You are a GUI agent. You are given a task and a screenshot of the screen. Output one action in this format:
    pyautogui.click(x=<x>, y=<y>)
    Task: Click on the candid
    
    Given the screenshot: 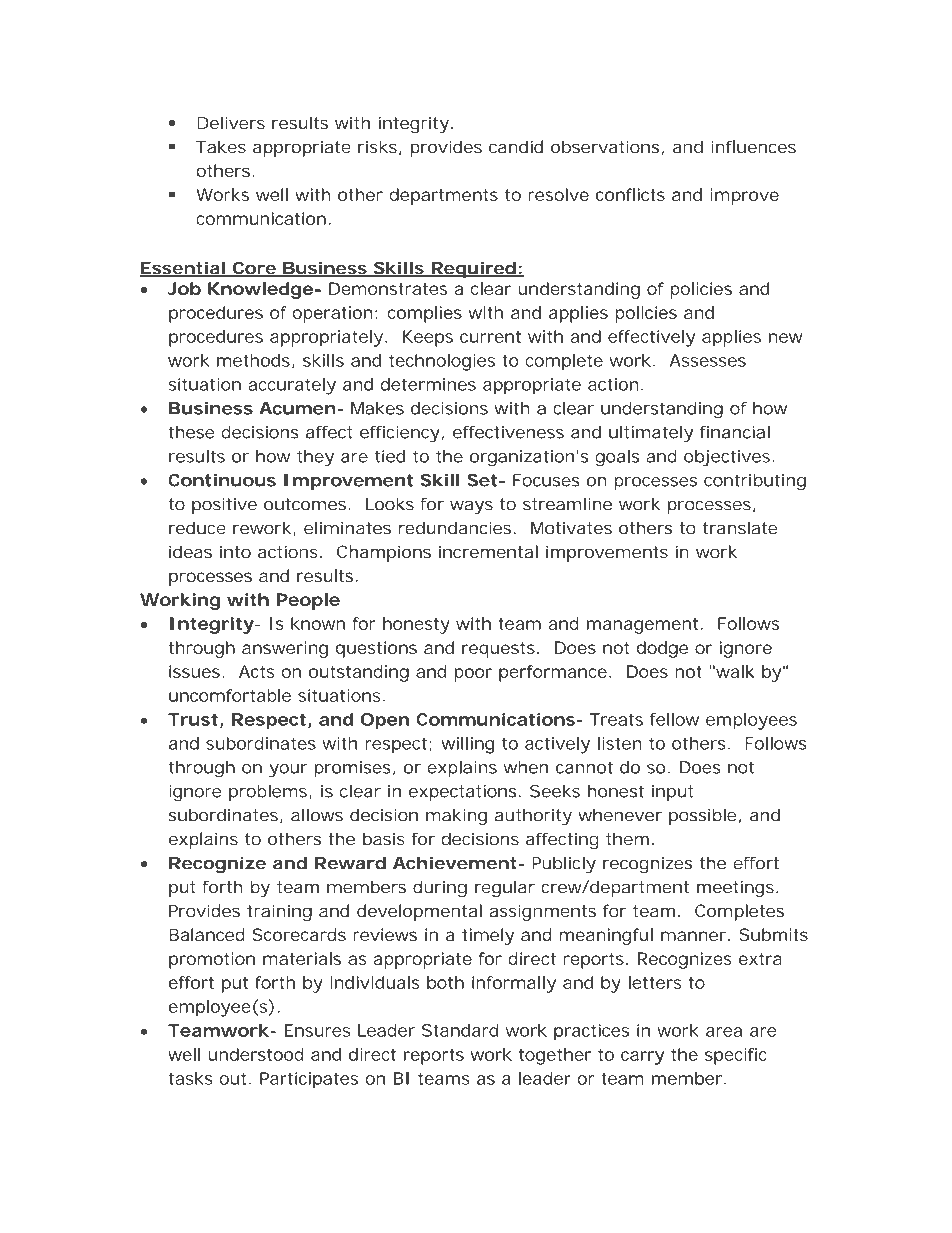 What is the action you would take?
    pyautogui.click(x=516, y=146)
